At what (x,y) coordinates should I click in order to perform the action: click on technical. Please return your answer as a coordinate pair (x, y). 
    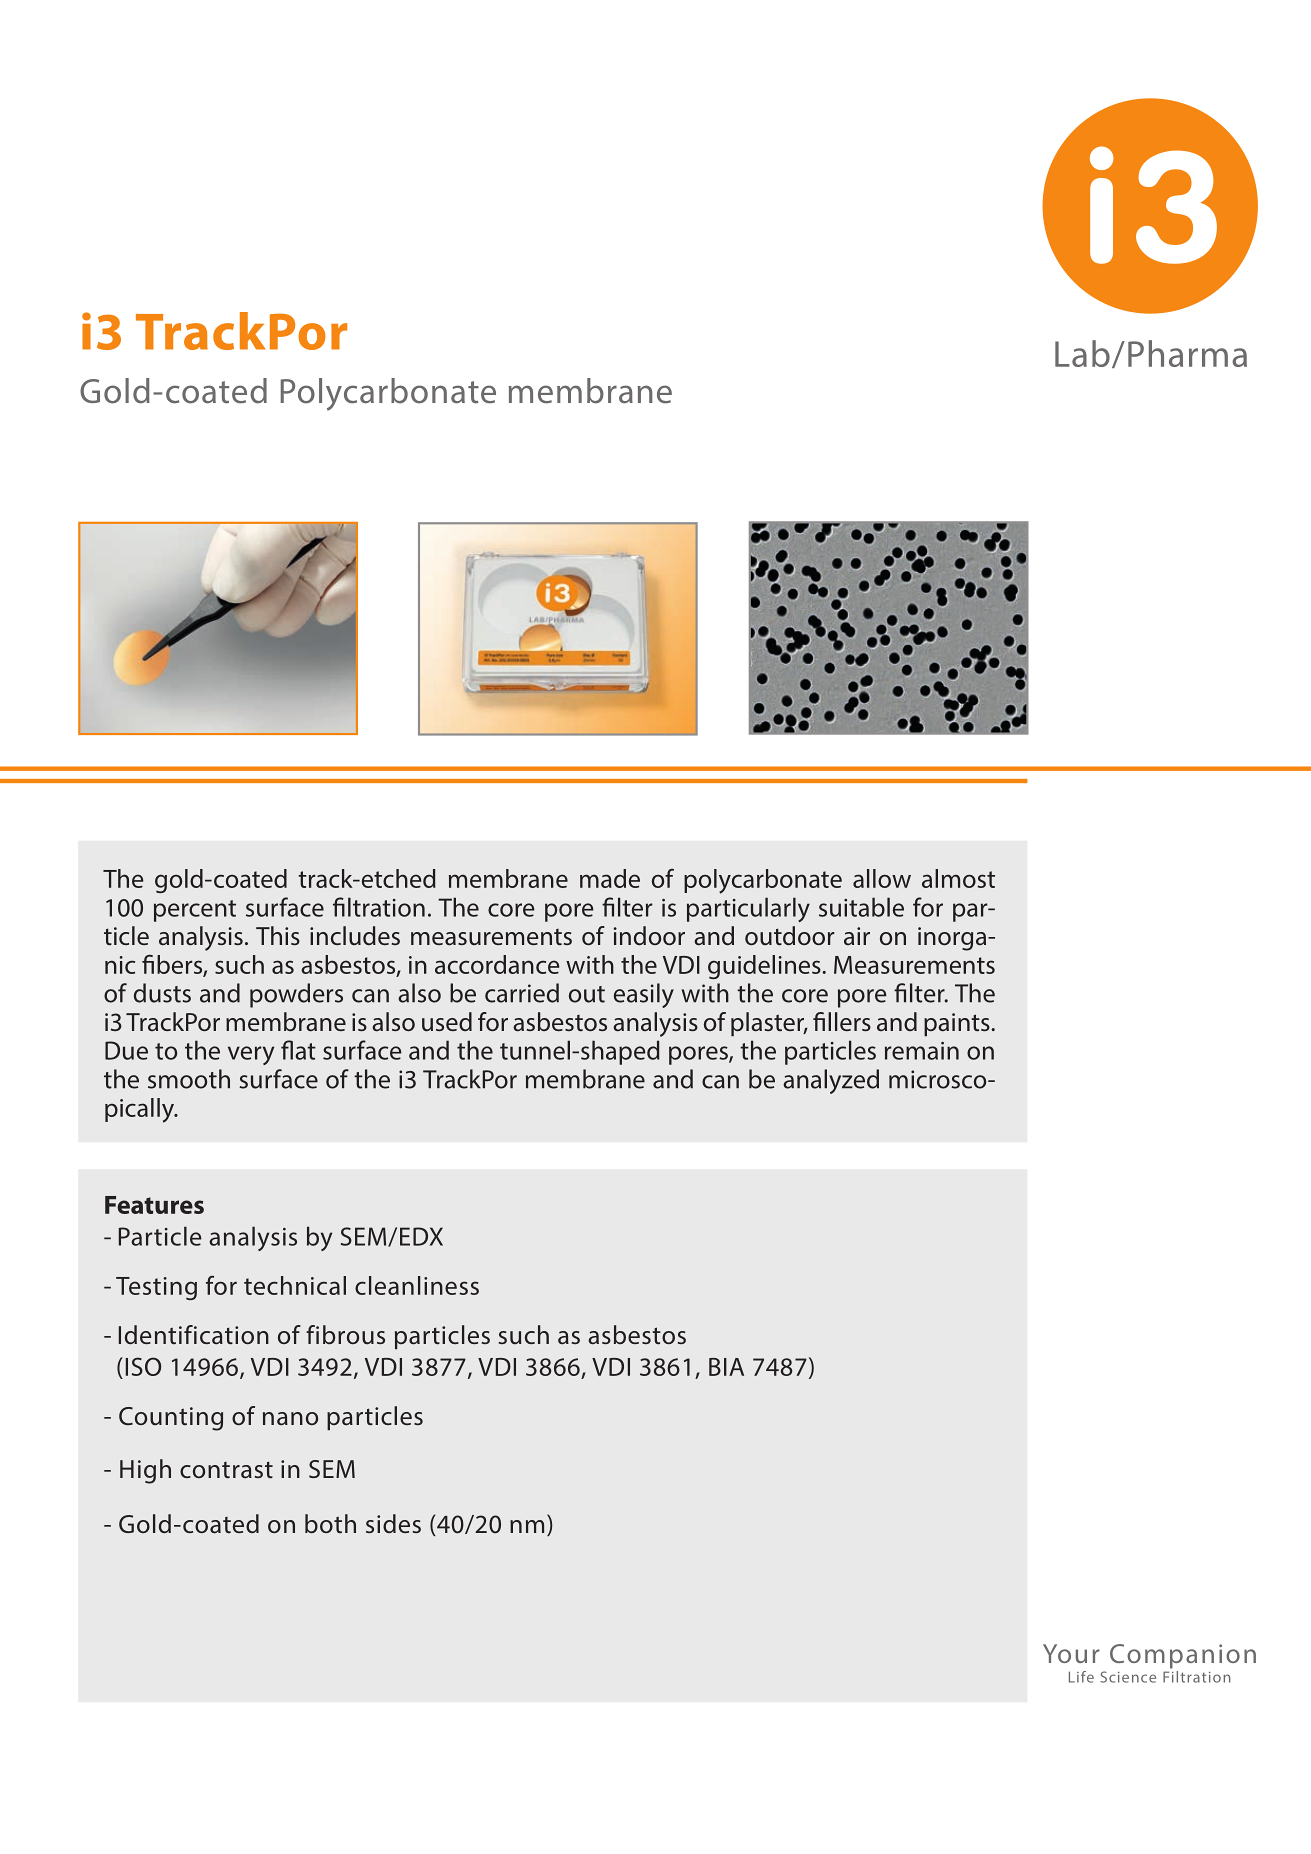
    Looking at the image, I should click on (295, 1285).
